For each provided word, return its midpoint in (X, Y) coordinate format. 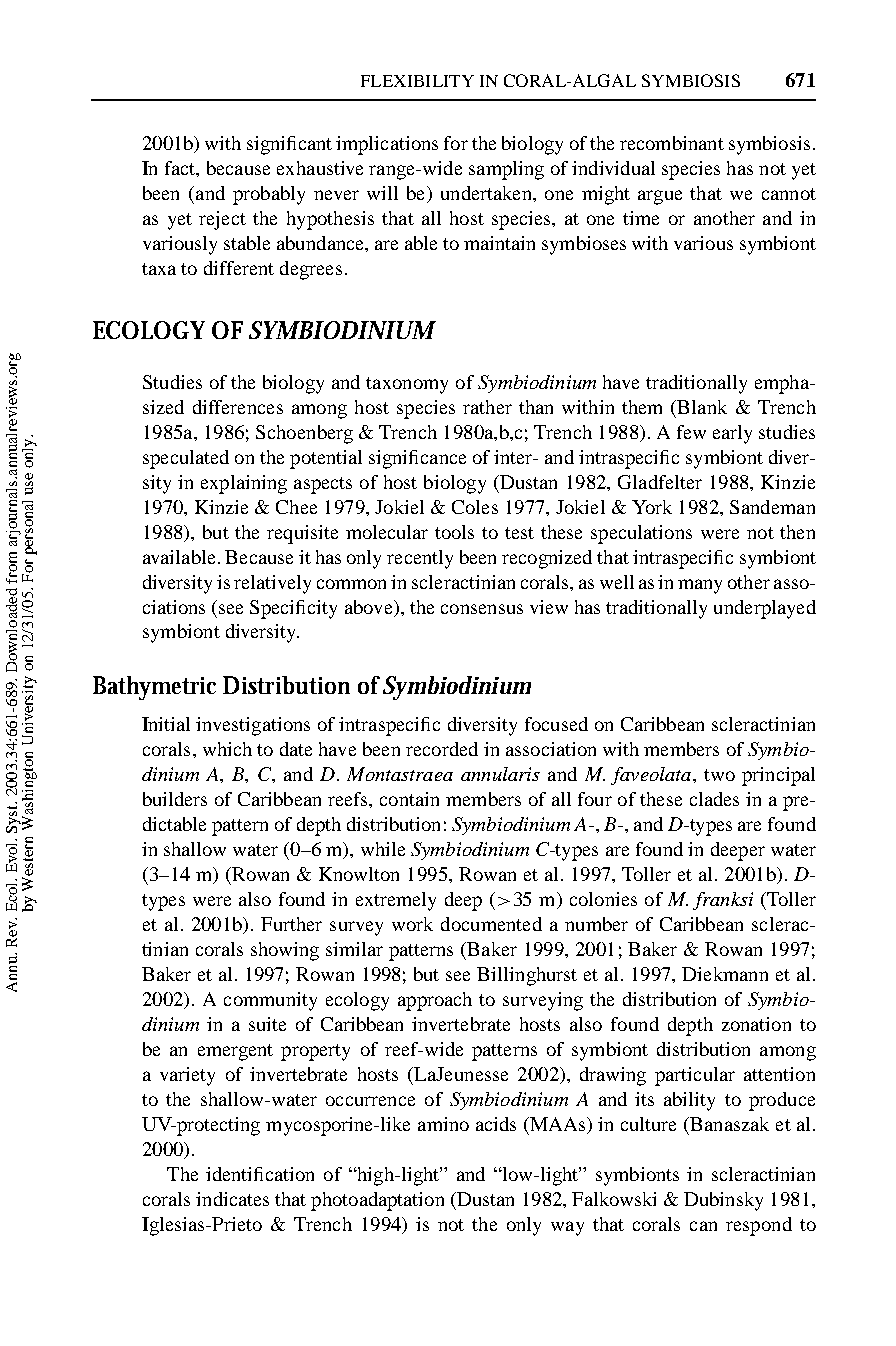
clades (714, 799)
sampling (506, 170)
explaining (244, 484)
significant (289, 145)
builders (175, 799)
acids (496, 1124)
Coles (475, 507)
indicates (232, 1199)
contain (409, 799)
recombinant (672, 143)
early (732, 434)
